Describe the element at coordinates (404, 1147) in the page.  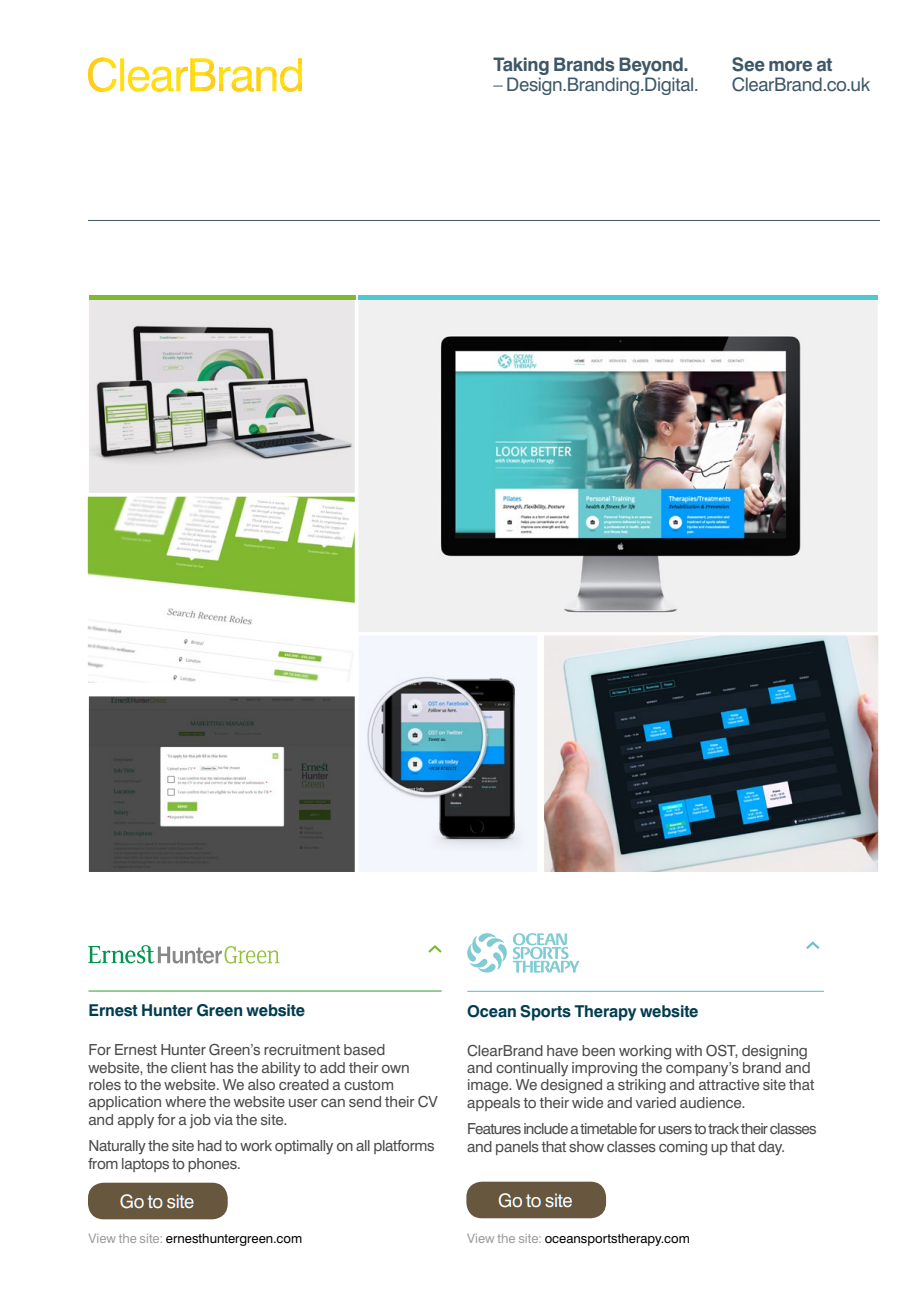
I see `platforms` at that location.
